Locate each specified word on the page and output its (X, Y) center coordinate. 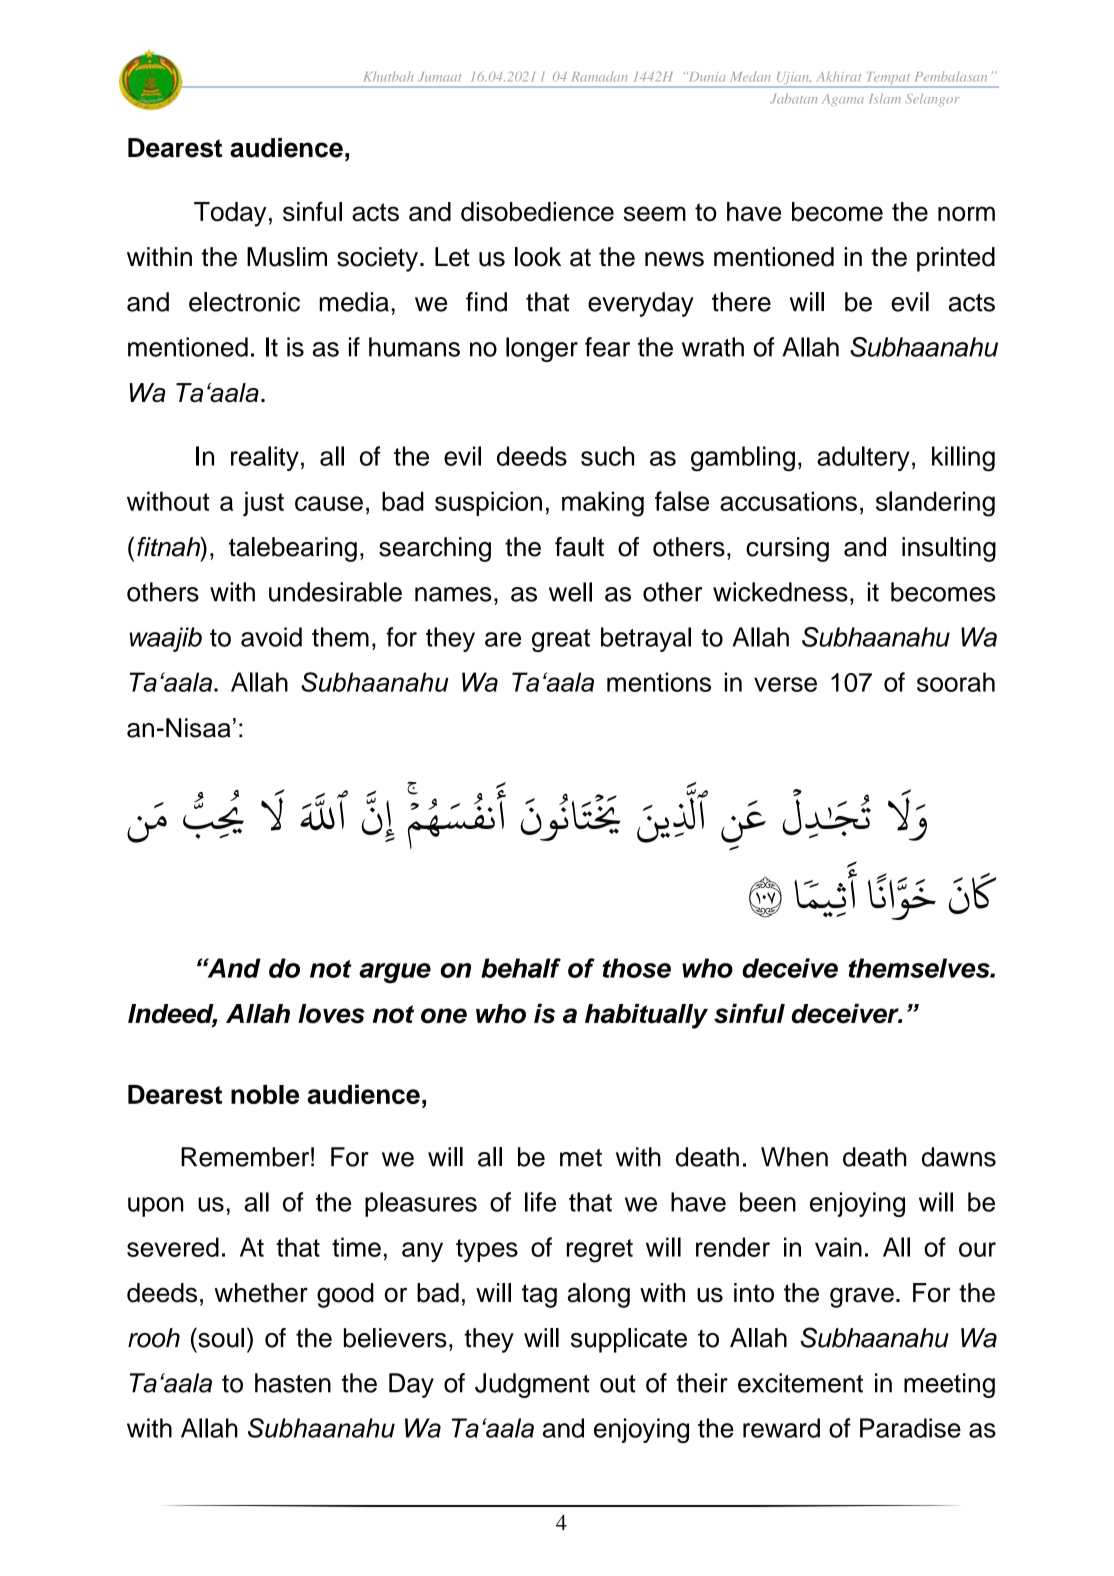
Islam (885, 98)
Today (230, 214)
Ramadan (599, 76)
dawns (959, 1157)
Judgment (532, 1385)
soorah (956, 682)
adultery (863, 458)
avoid (271, 637)
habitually (646, 1016)
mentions (659, 682)
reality (265, 458)
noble (265, 1094)
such (607, 456)
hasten (293, 1383)
